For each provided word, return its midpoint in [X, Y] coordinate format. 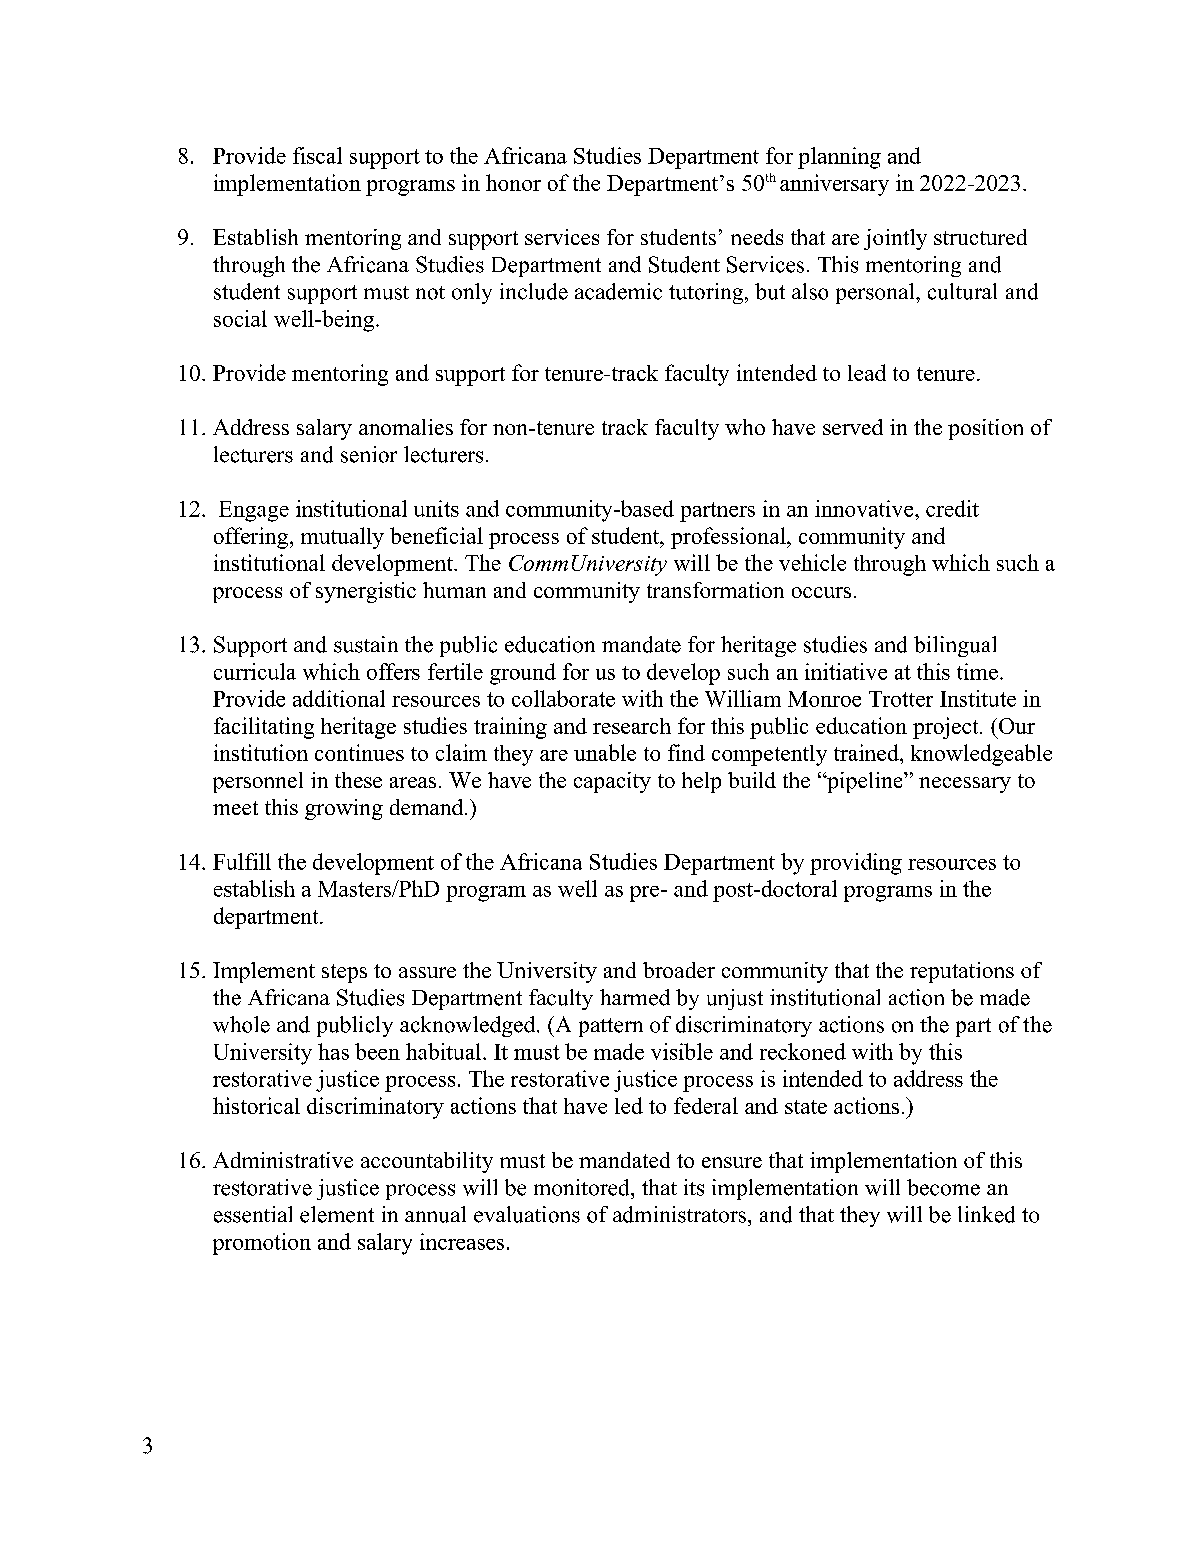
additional [339, 698]
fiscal [317, 155]
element [337, 1214]
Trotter [901, 699]
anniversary [834, 185]
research [632, 726]
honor [513, 182]
